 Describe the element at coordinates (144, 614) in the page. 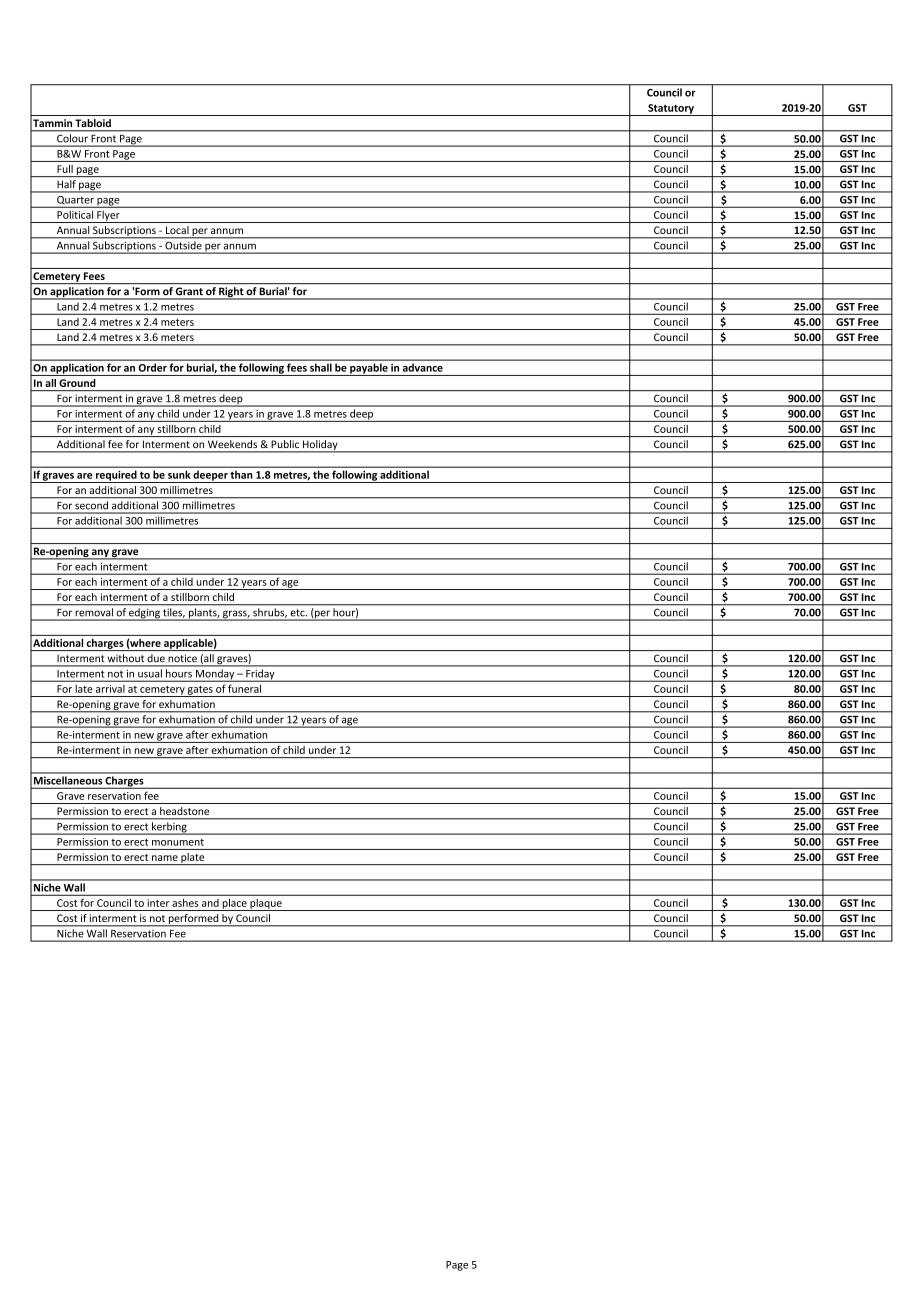

I see `edging` at that location.
